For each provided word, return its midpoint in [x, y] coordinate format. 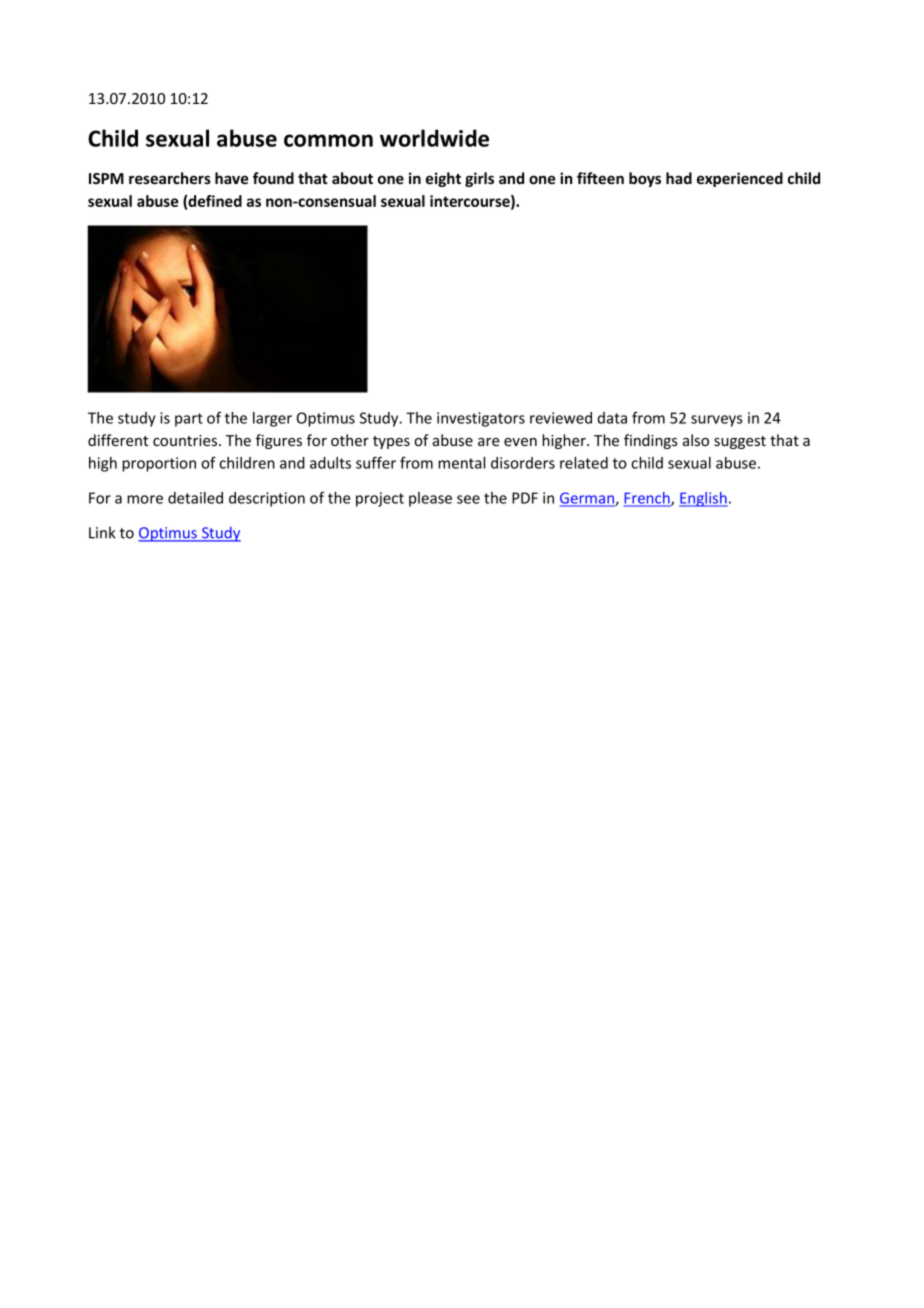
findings [651, 441]
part [189, 420]
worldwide [434, 138]
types [391, 442]
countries [186, 440]
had [679, 178]
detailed [195, 498]
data [612, 418]
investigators [481, 419]
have [231, 178]
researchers [170, 178]
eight [443, 179]
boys [645, 179]
